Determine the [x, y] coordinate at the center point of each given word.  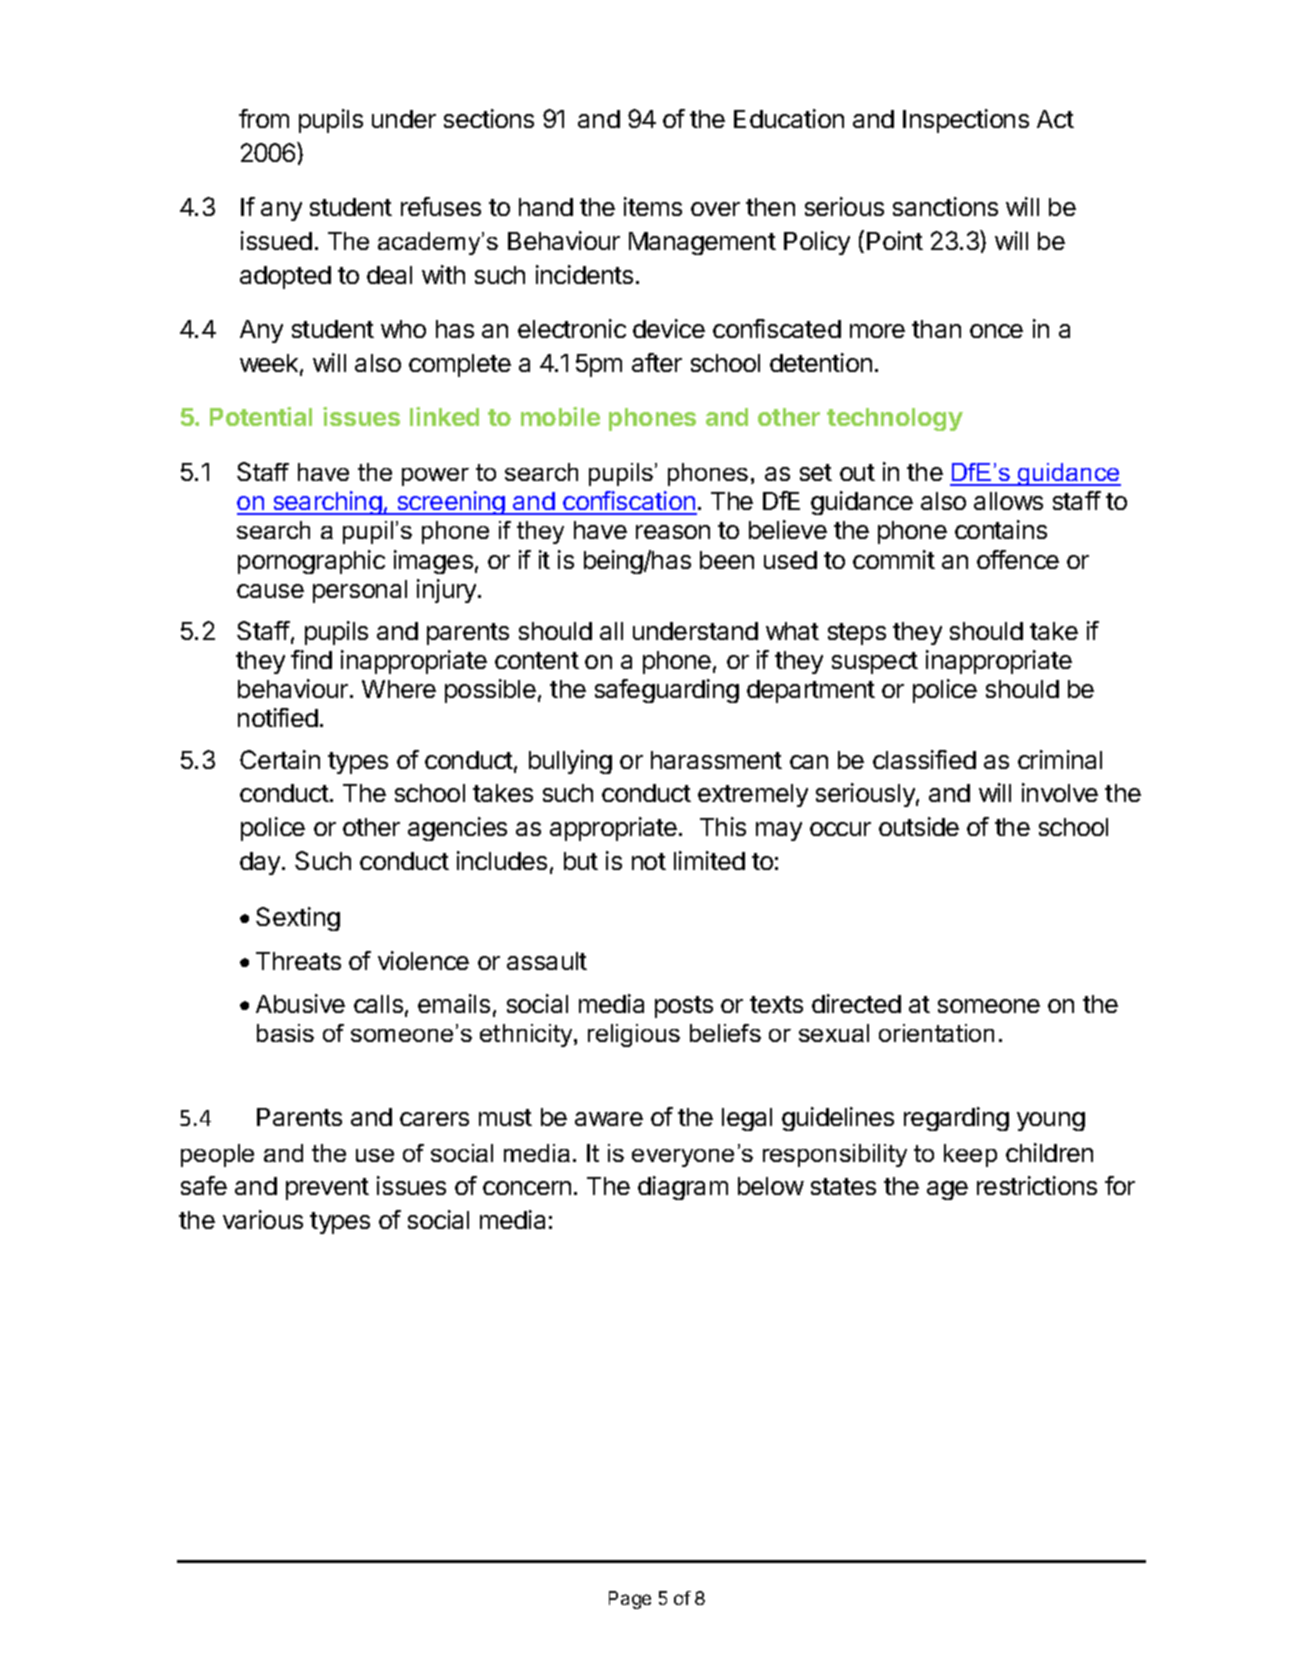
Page [630, 1600]
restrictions [1037, 1185]
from [264, 118]
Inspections [966, 121]
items [653, 206]
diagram [683, 1188]
